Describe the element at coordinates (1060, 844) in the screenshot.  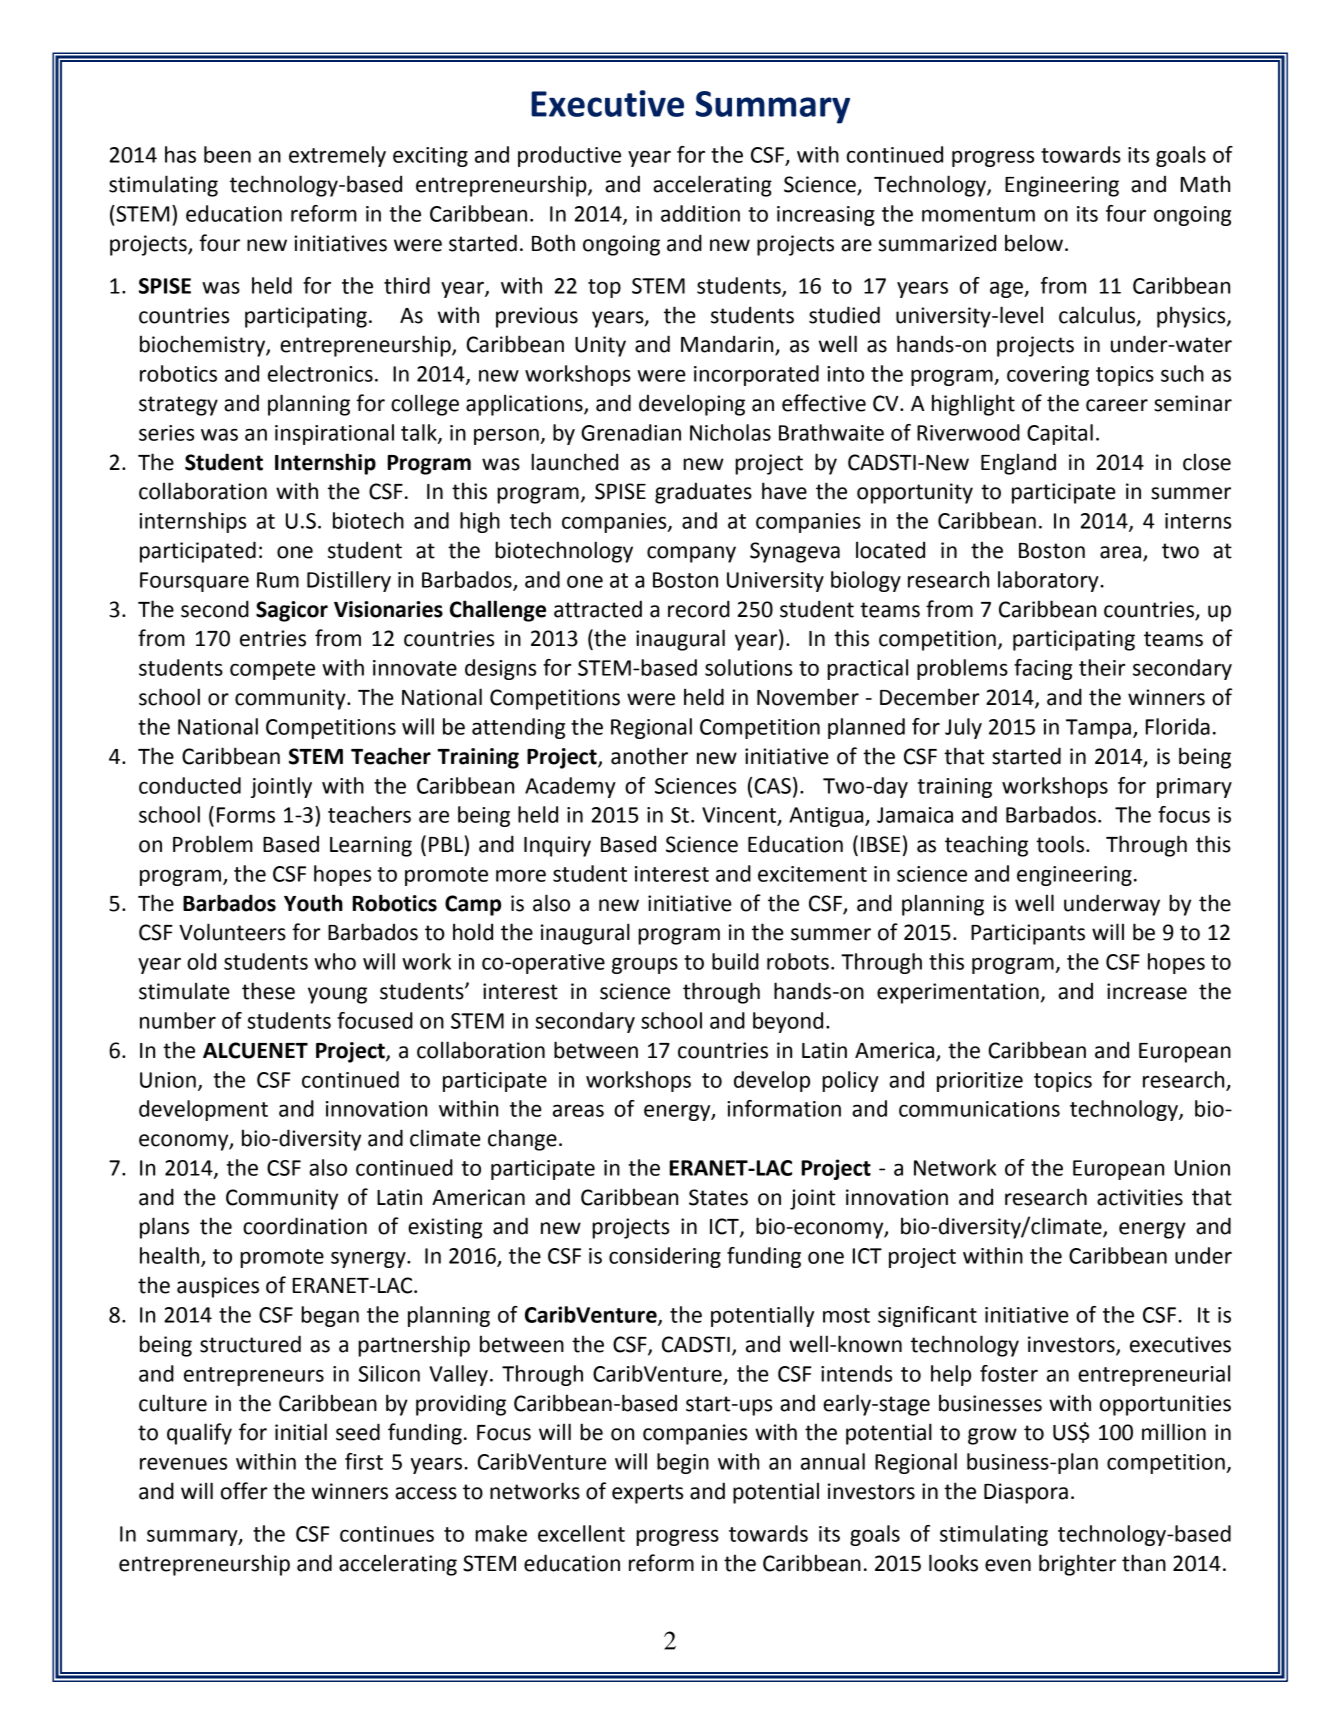
I see `tools` at that location.
